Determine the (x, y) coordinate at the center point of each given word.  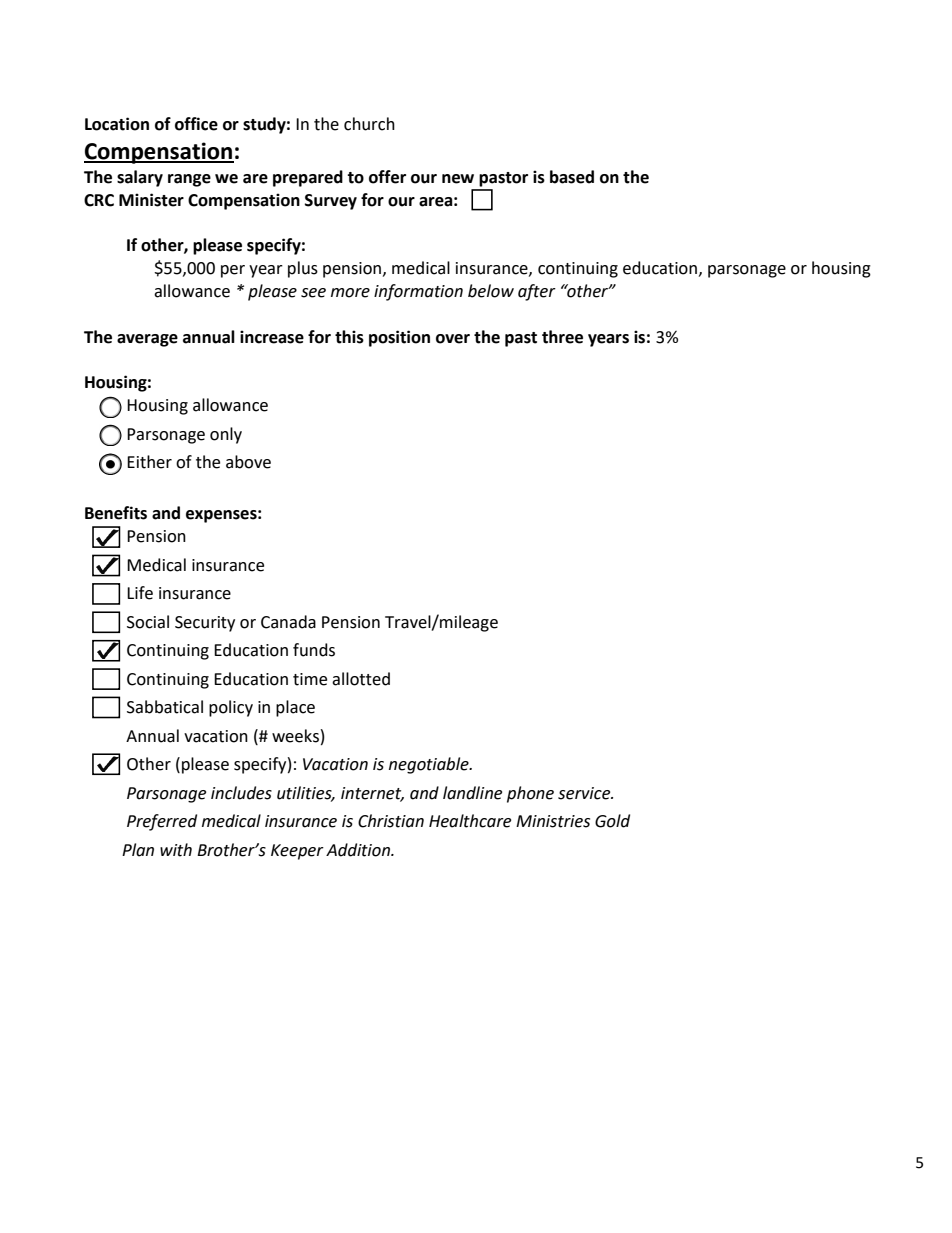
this (349, 337)
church (369, 124)
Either (149, 462)
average (147, 340)
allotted (361, 679)
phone (530, 794)
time (310, 679)
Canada (288, 622)
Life (140, 593)
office (196, 124)
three (562, 337)
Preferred (162, 822)
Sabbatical (165, 707)
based (572, 177)
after (537, 292)
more (350, 293)
